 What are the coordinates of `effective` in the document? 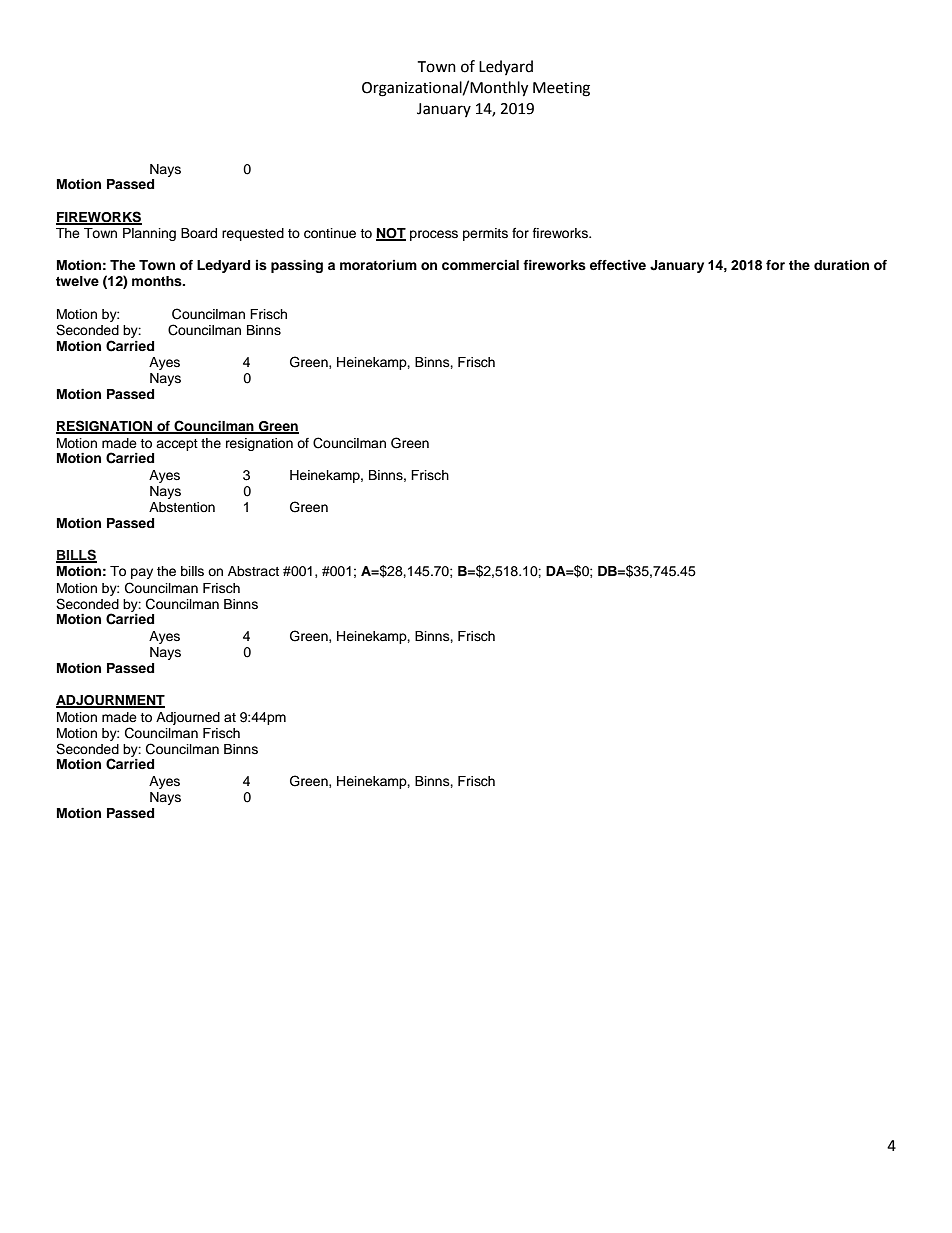 It's located at (618, 265).
